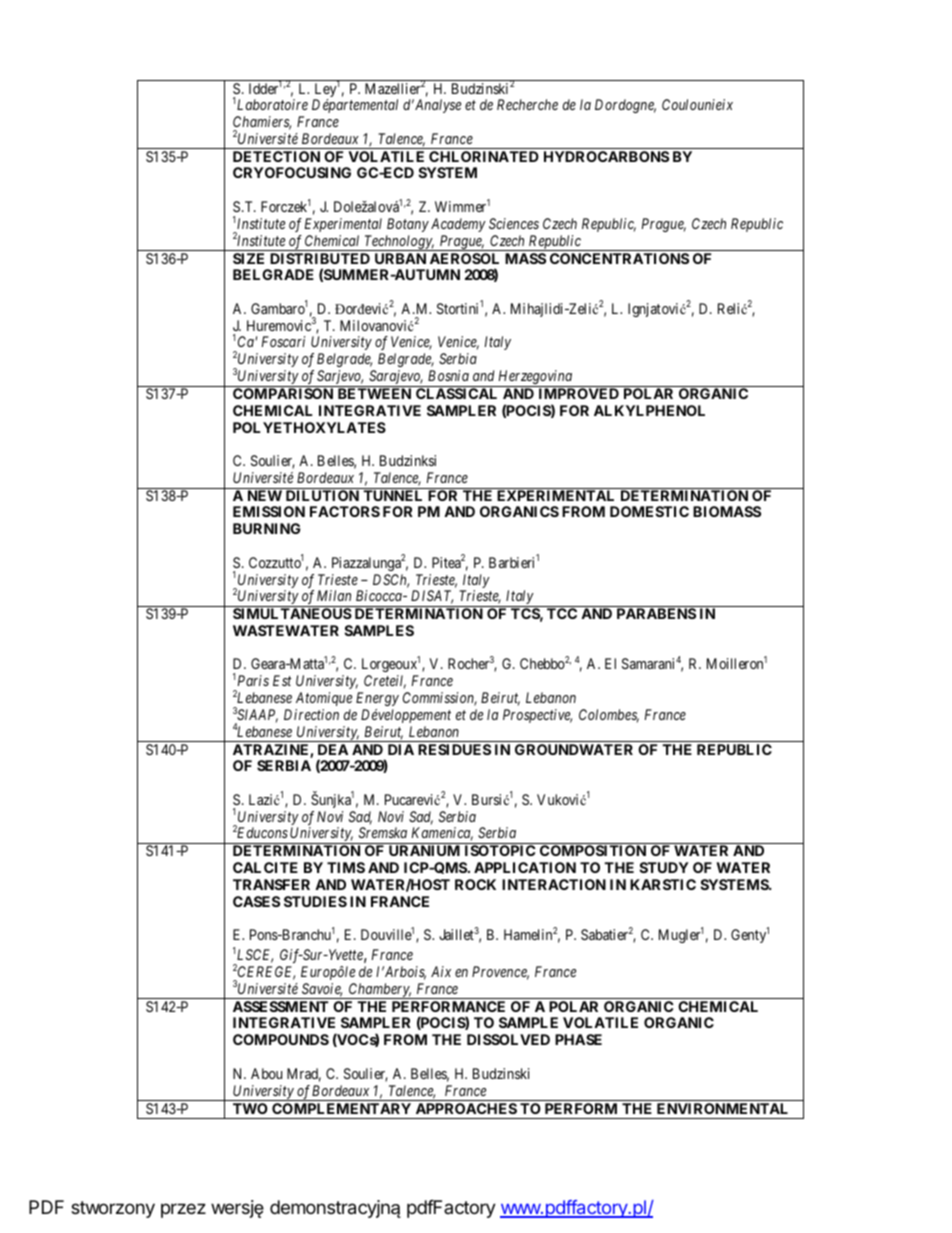  Describe the element at coordinates (458, 225) in the screenshot. I see `Academy` at that location.
